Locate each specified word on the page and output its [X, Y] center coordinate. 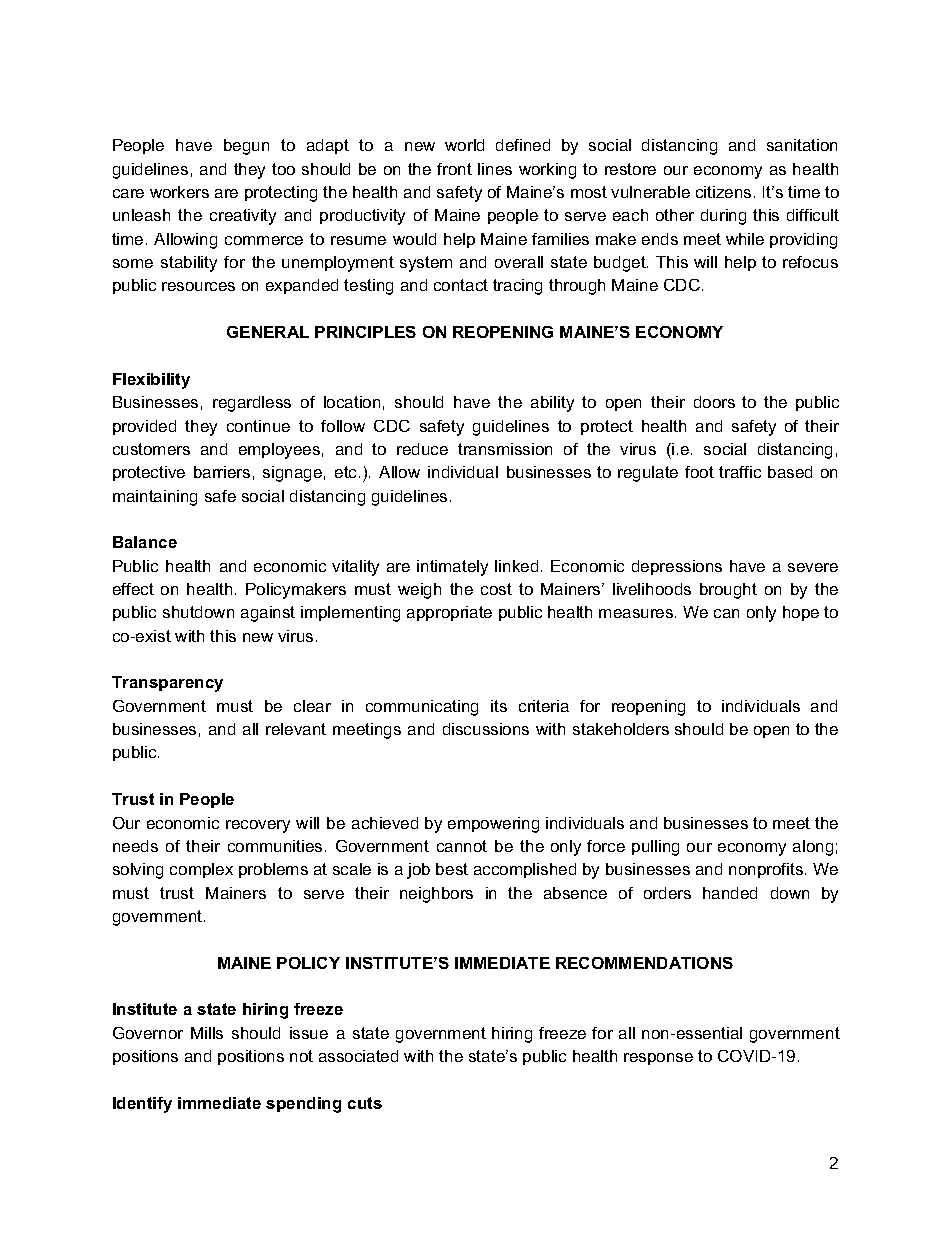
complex [201, 870]
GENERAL [268, 332]
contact [461, 285]
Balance [145, 542]
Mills [207, 1033]
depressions [677, 567]
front [454, 169]
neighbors [436, 895]
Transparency [167, 684]
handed [730, 893]
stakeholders [621, 729]
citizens [723, 192]
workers [179, 192]
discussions [486, 729]
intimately [452, 568]
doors [714, 402]
